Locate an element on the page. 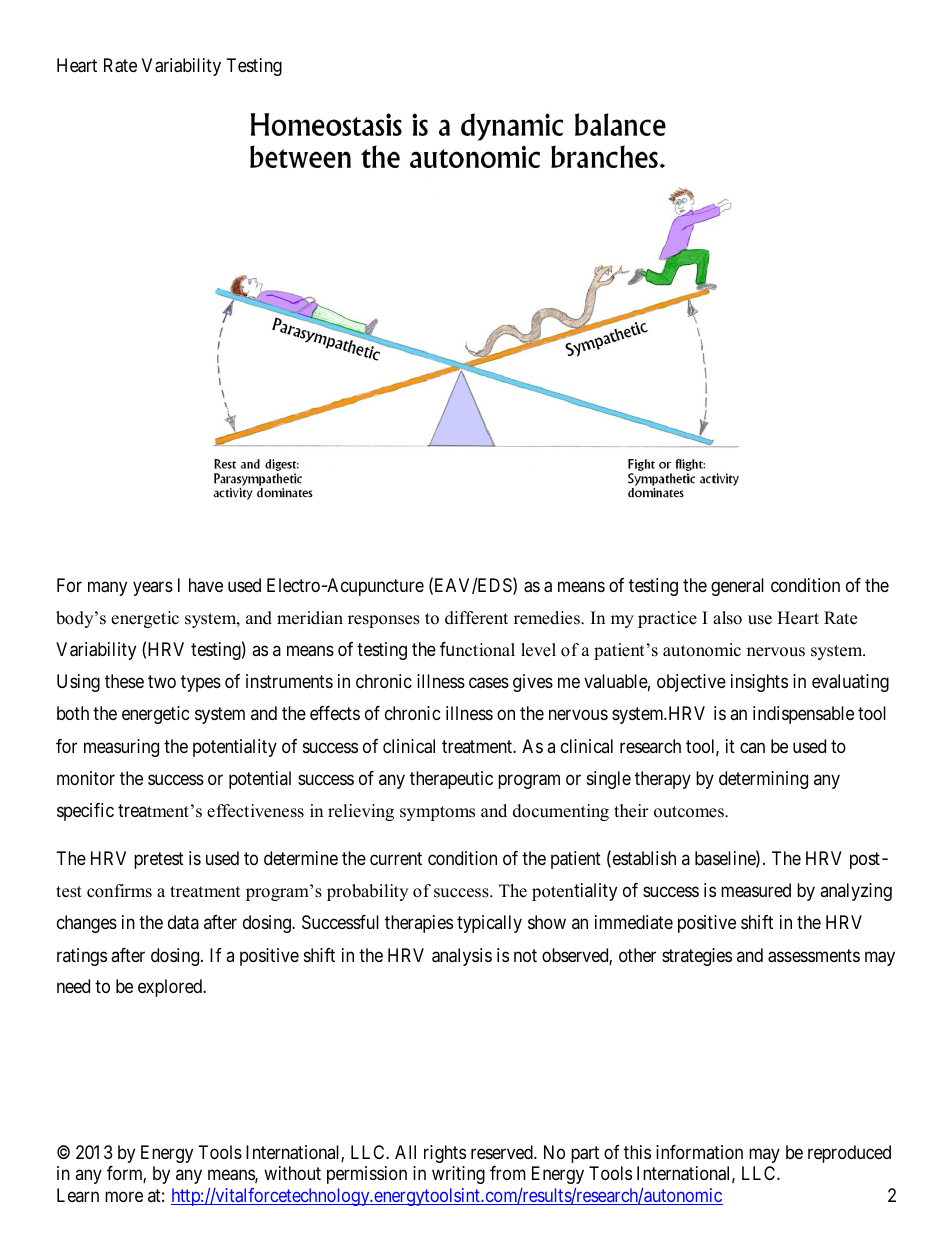 The image size is (952, 1233). writing is located at coordinates (458, 1175).
